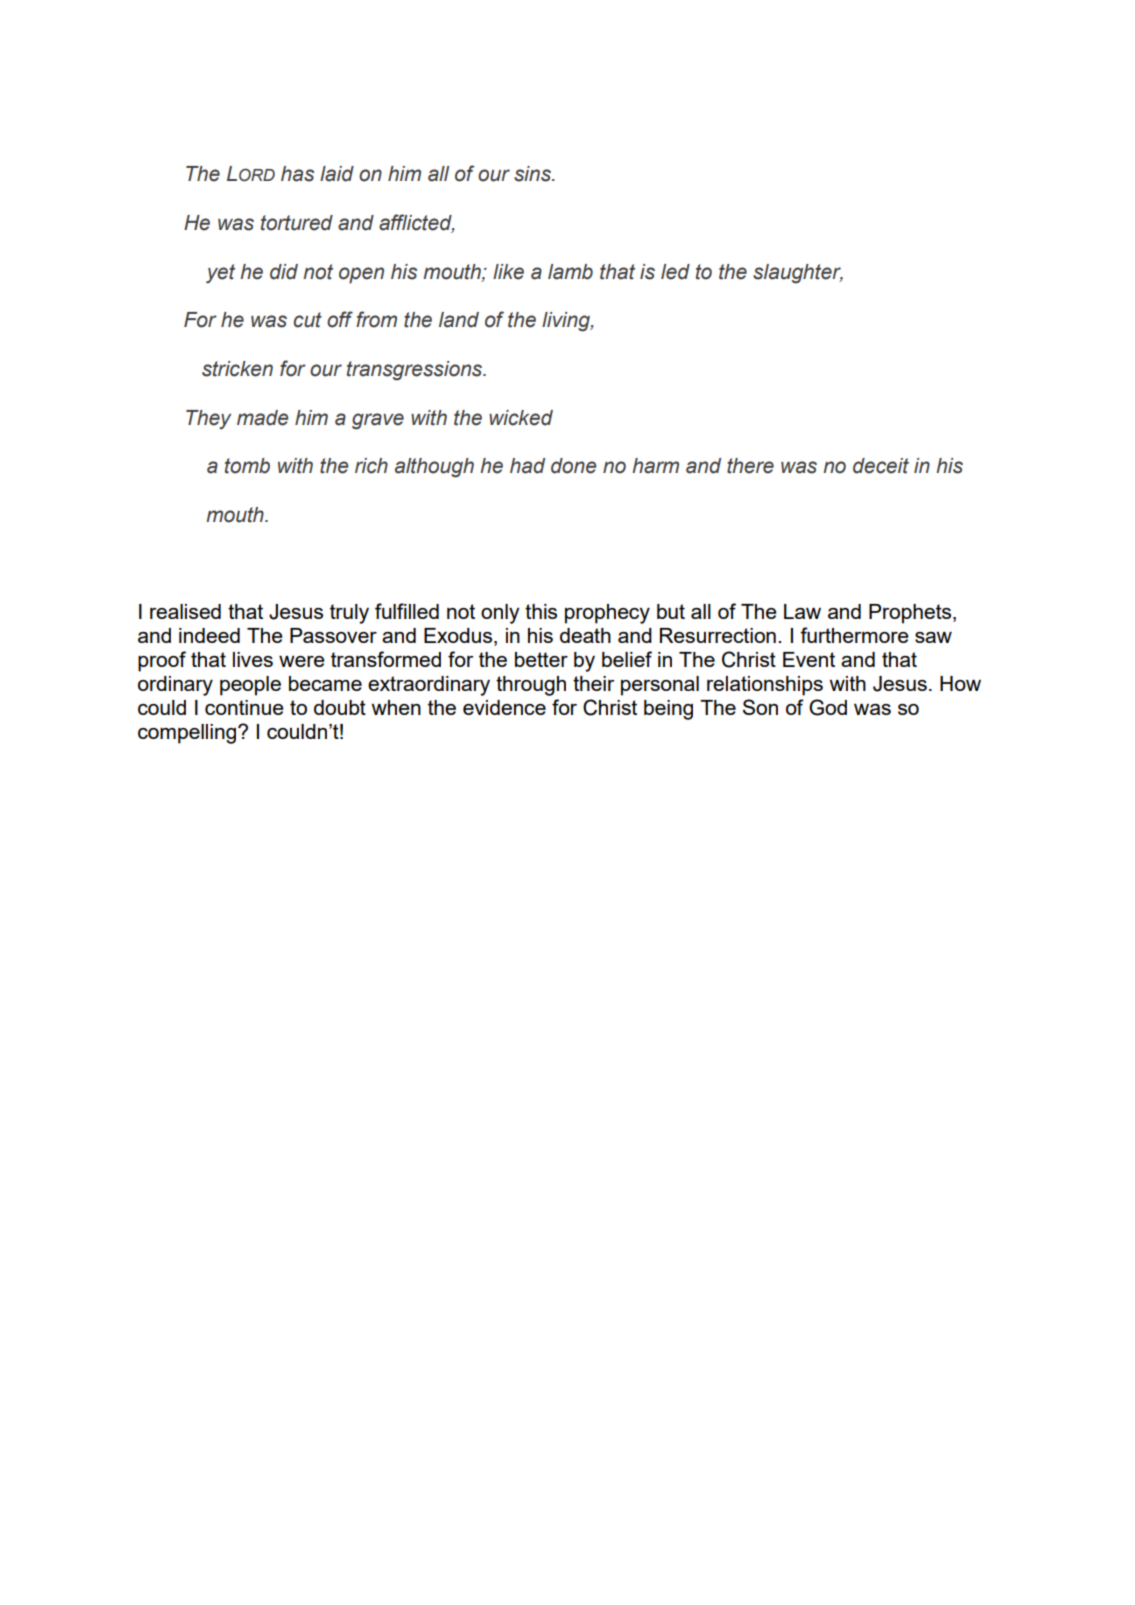  I want to click on God, so click(828, 707).
